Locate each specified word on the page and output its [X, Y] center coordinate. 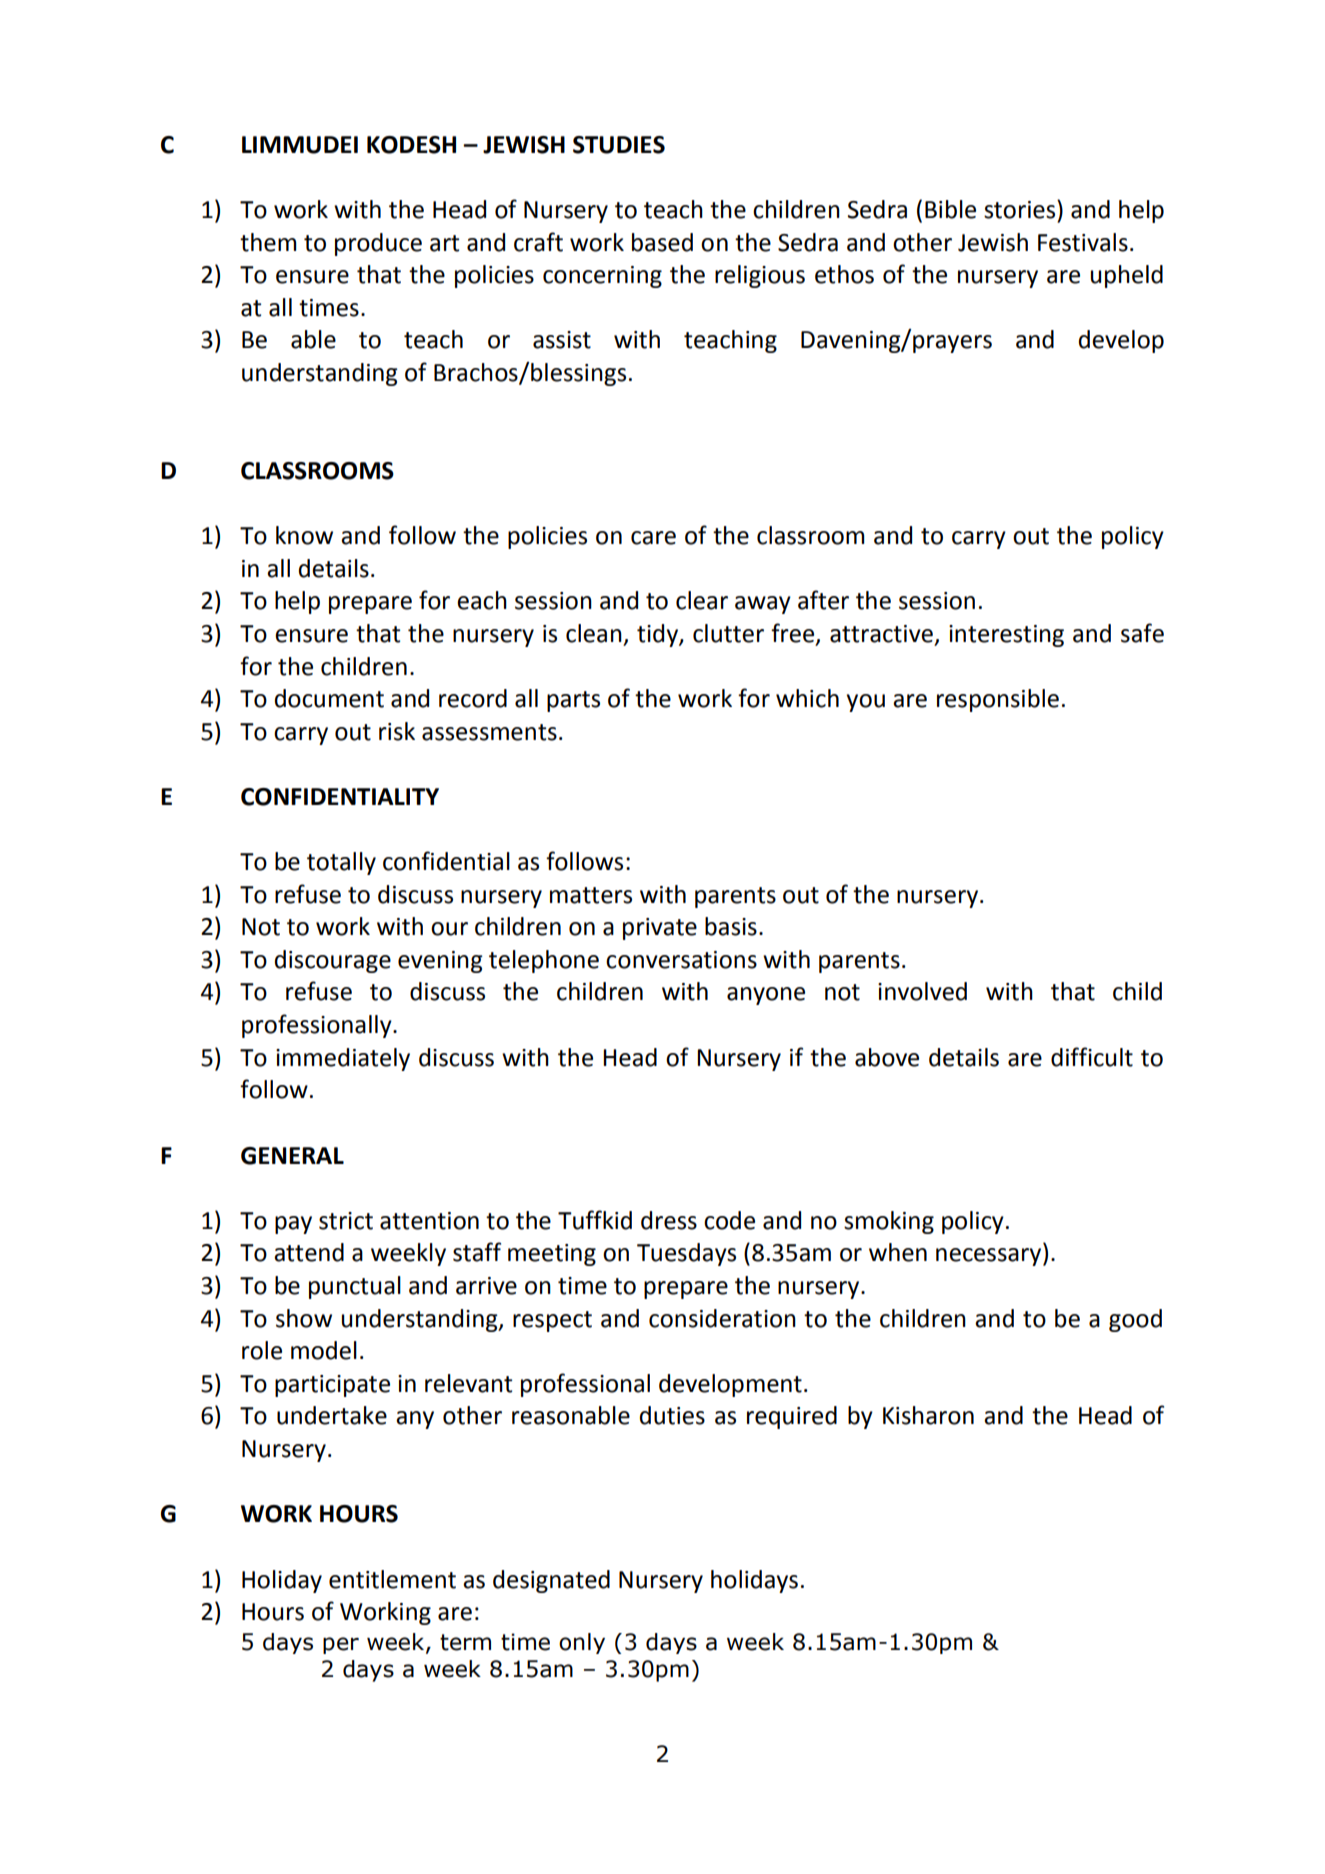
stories [1021, 209]
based [662, 242]
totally [341, 863]
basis [731, 926]
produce [378, 244]
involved [922, 991]
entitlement [392, 1579]
